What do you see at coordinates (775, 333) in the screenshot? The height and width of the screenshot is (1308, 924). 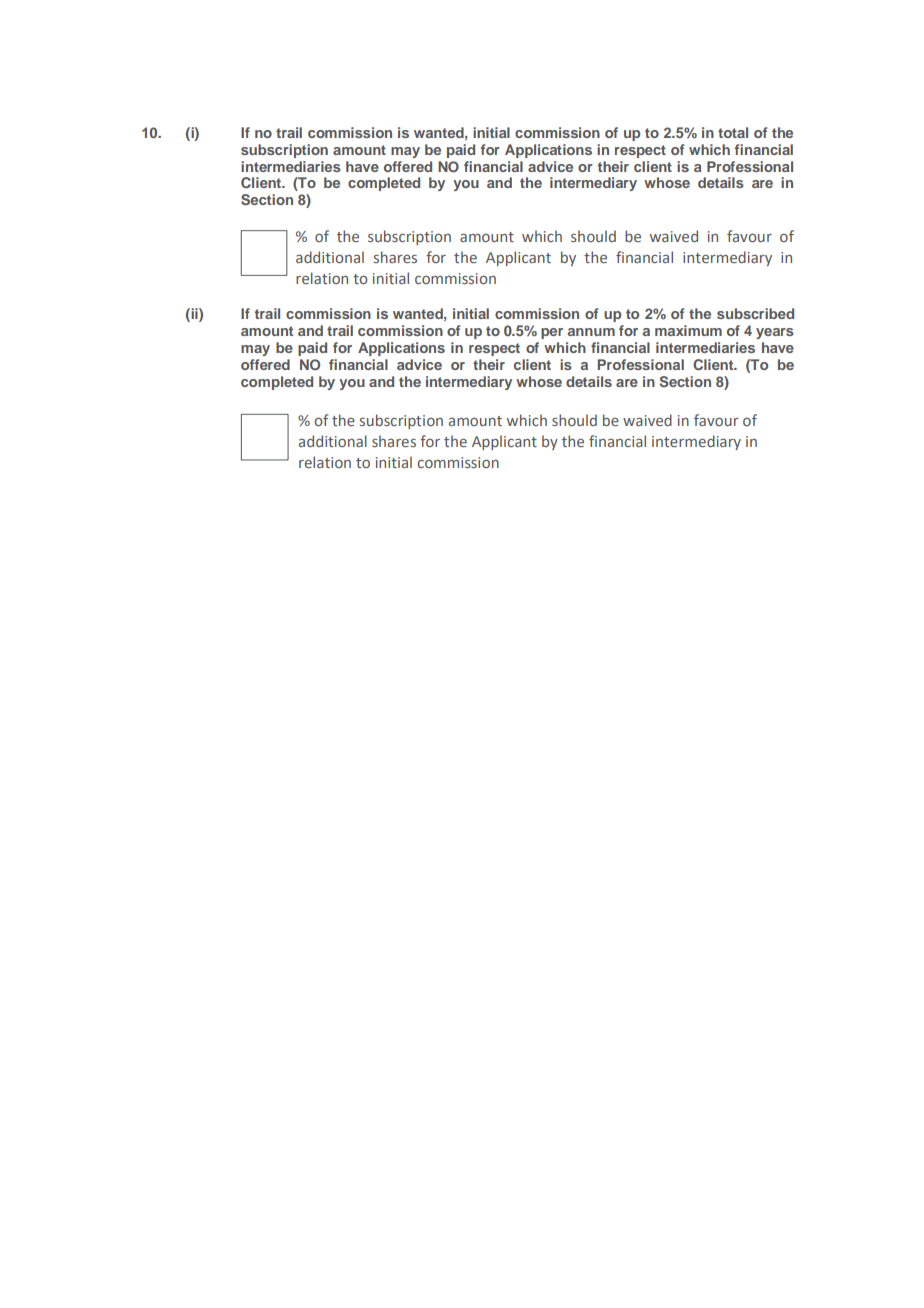 I see `years` at bounding box center [775, 333].
